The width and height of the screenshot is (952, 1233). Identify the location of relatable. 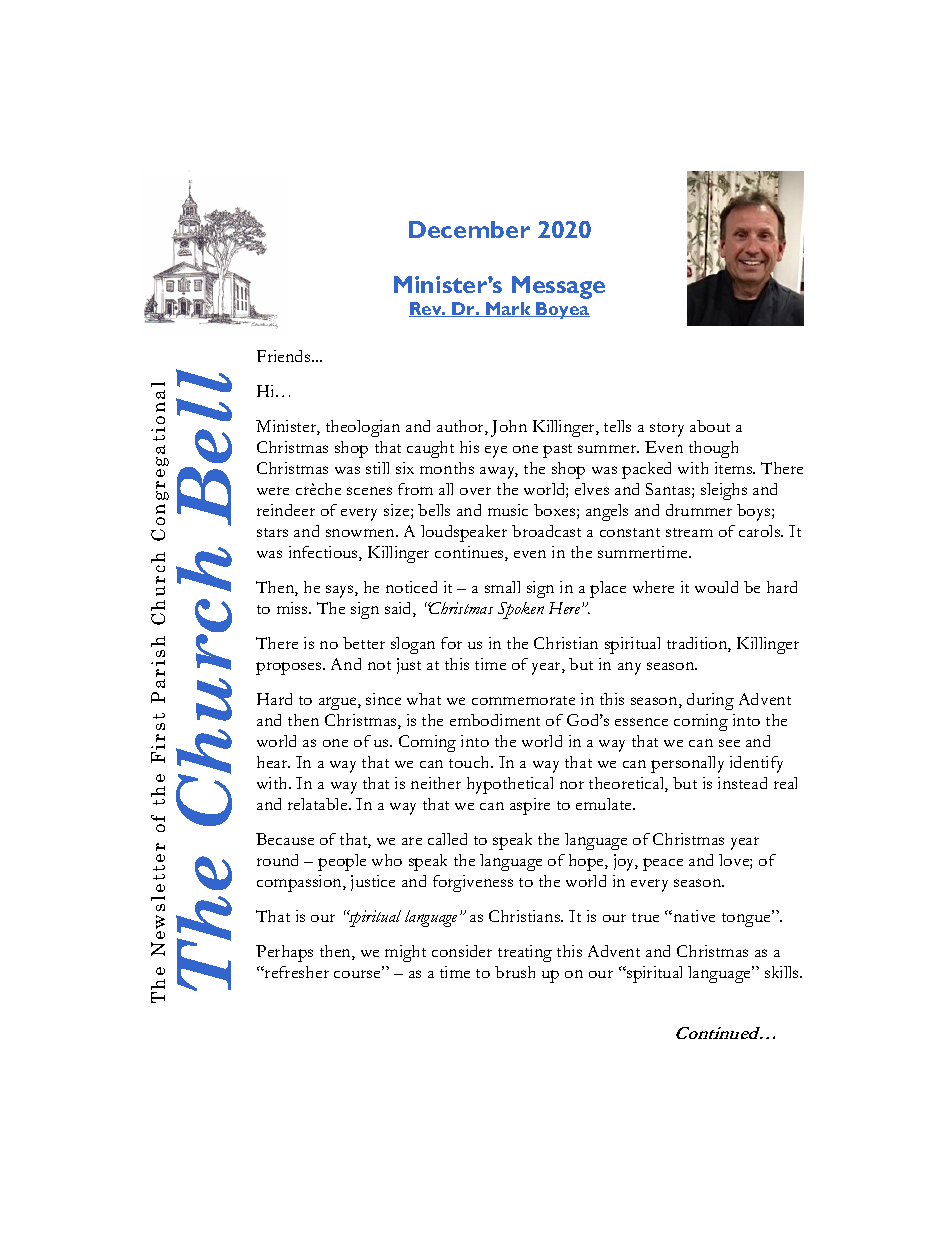
(319, 804).
